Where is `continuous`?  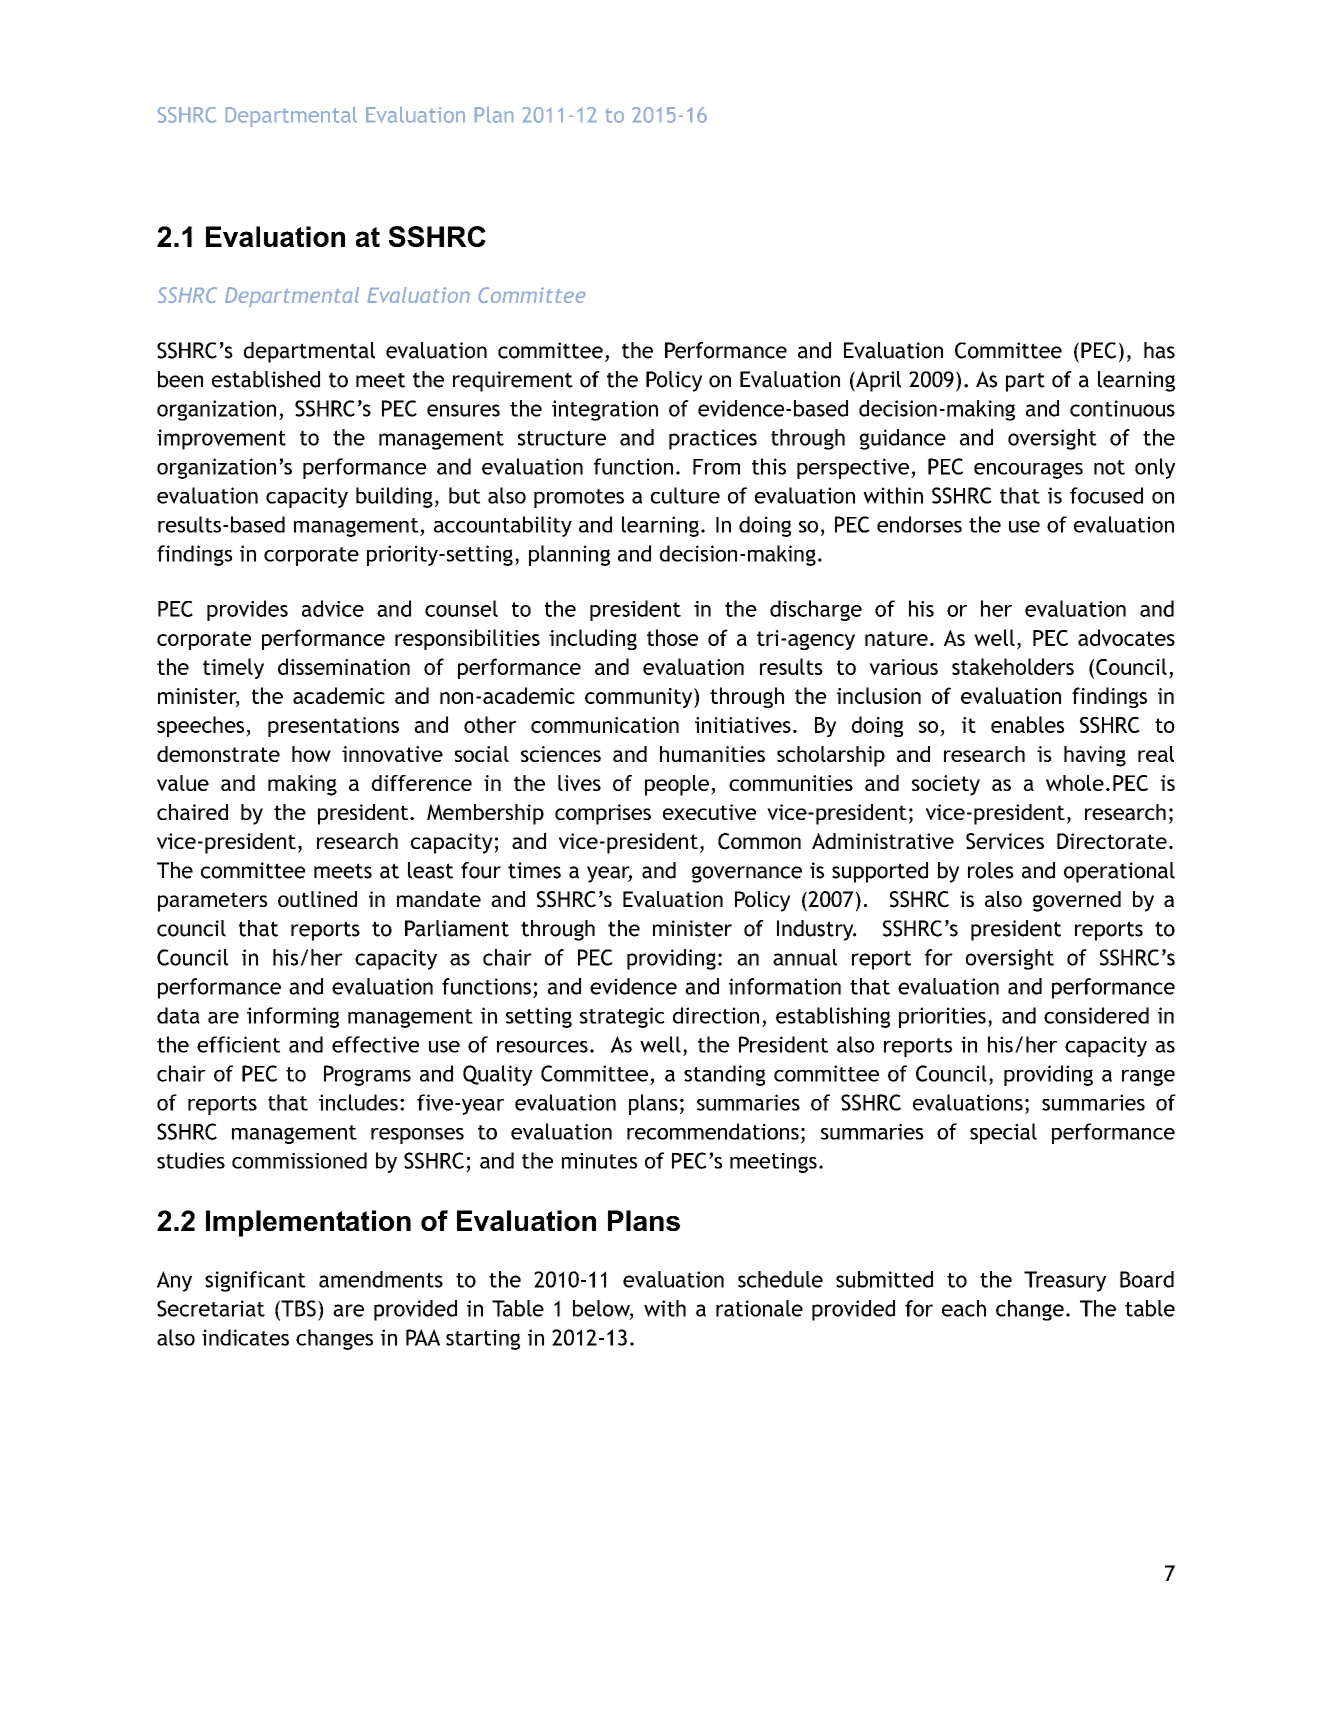 continuous is located at coordinates (1122, 408).
